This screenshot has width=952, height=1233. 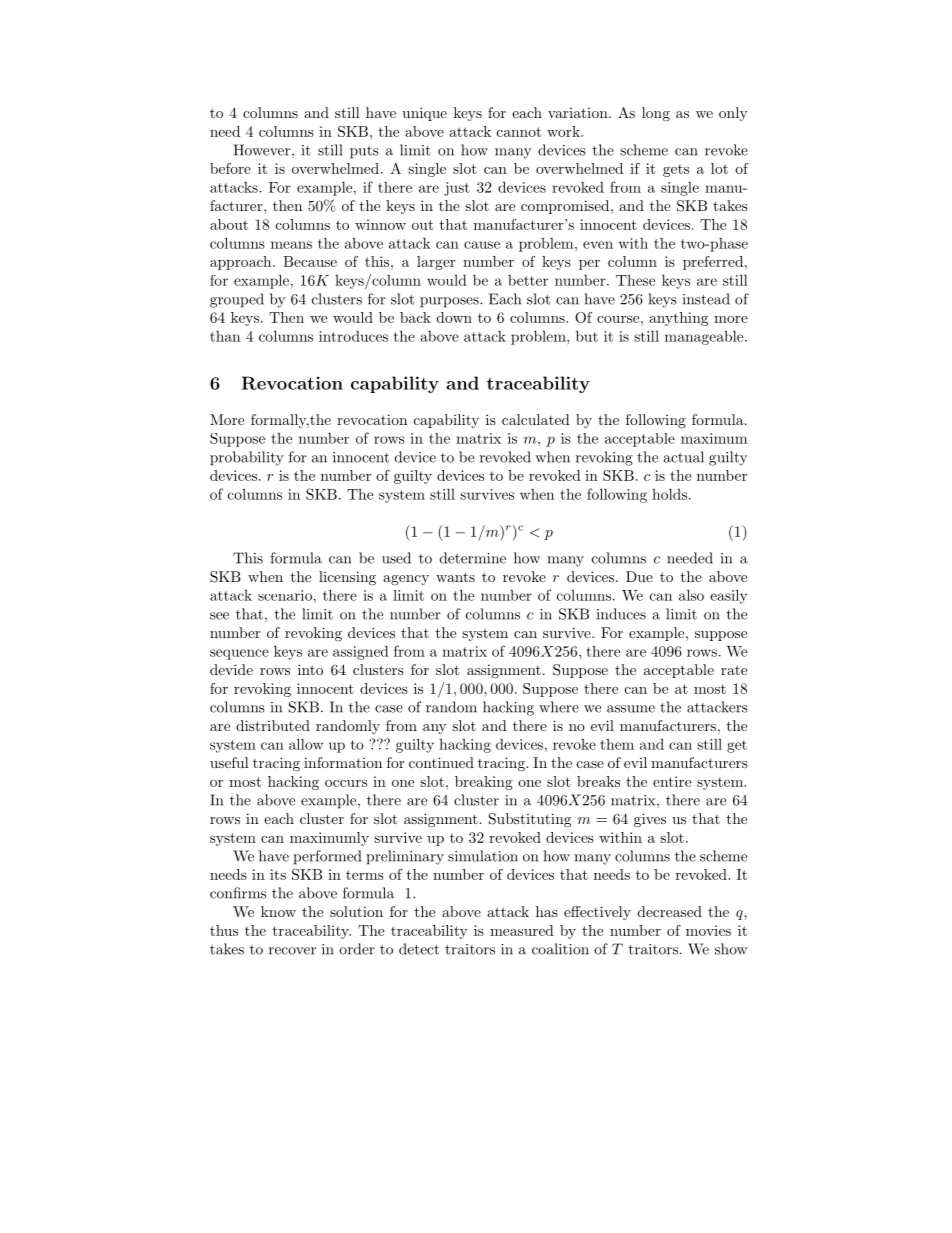 What do you see at coordinates (230, 168) in the screenshot?
I see `before` at bounding box center [230, 168].
